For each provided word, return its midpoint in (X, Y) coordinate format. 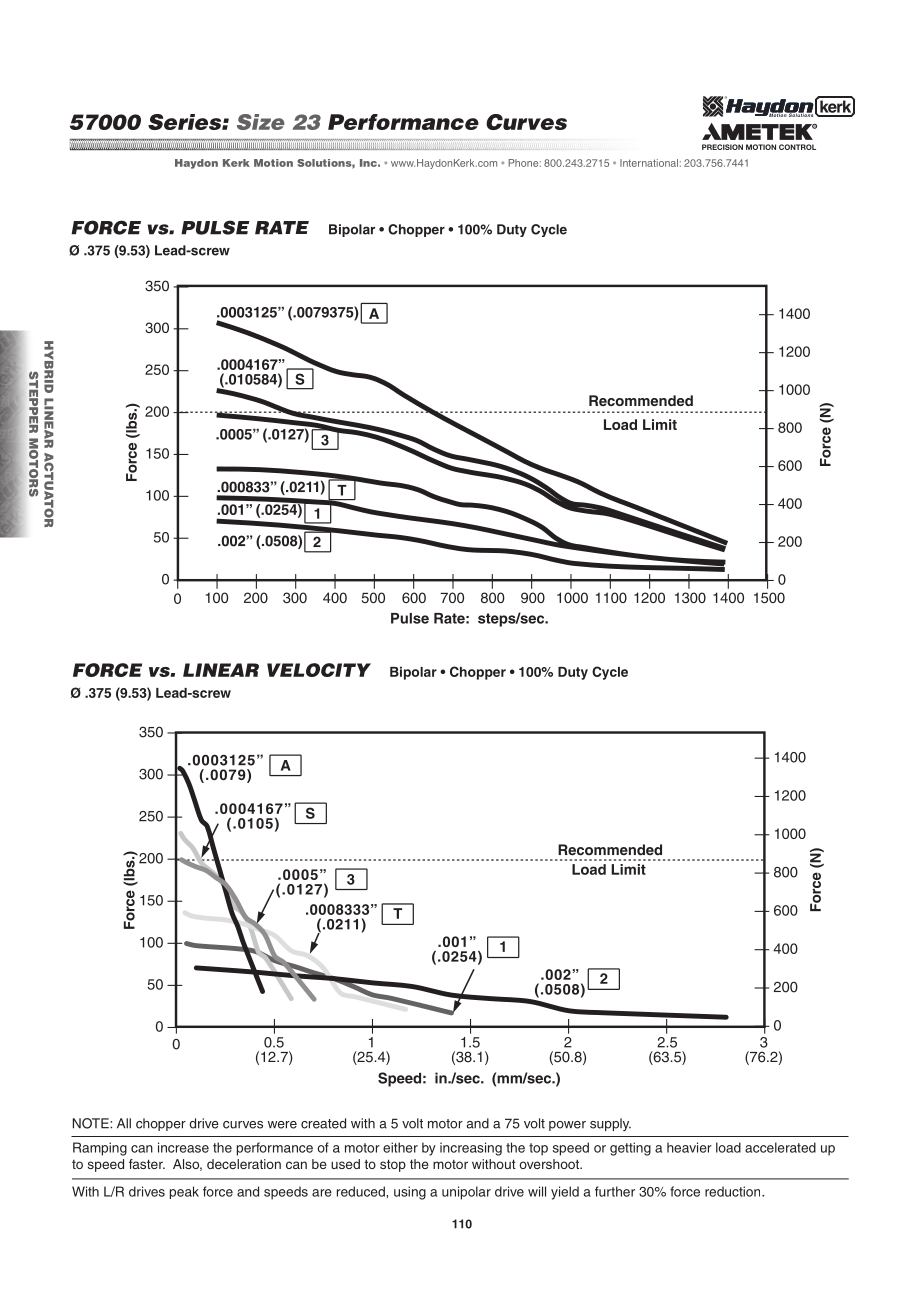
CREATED (323, 1123)
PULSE (215, 227)
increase (183, 1147)
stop (393, 1165)
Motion (273, 163)
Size (261, 122)
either (400, 1147)
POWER (567, 1126)
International (649, 163)
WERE (282, 1125)
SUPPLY (610, 1124)
